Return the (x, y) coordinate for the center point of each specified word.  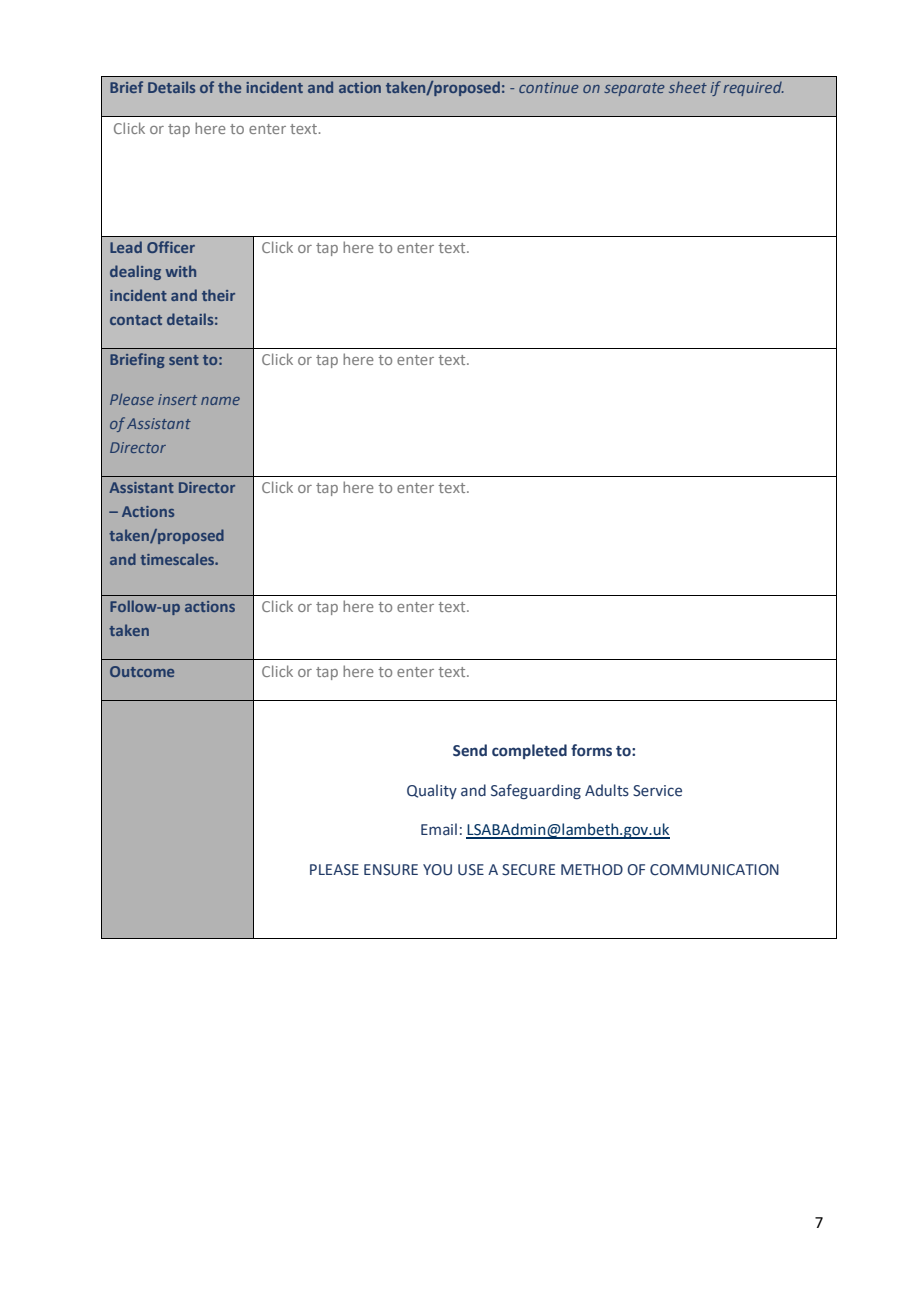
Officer (171, 247)
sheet (688, 87)
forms (591, 750)
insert (177, 399)
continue (549, 87)
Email (439, 829)
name (220, 401)
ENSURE (391, 870)
